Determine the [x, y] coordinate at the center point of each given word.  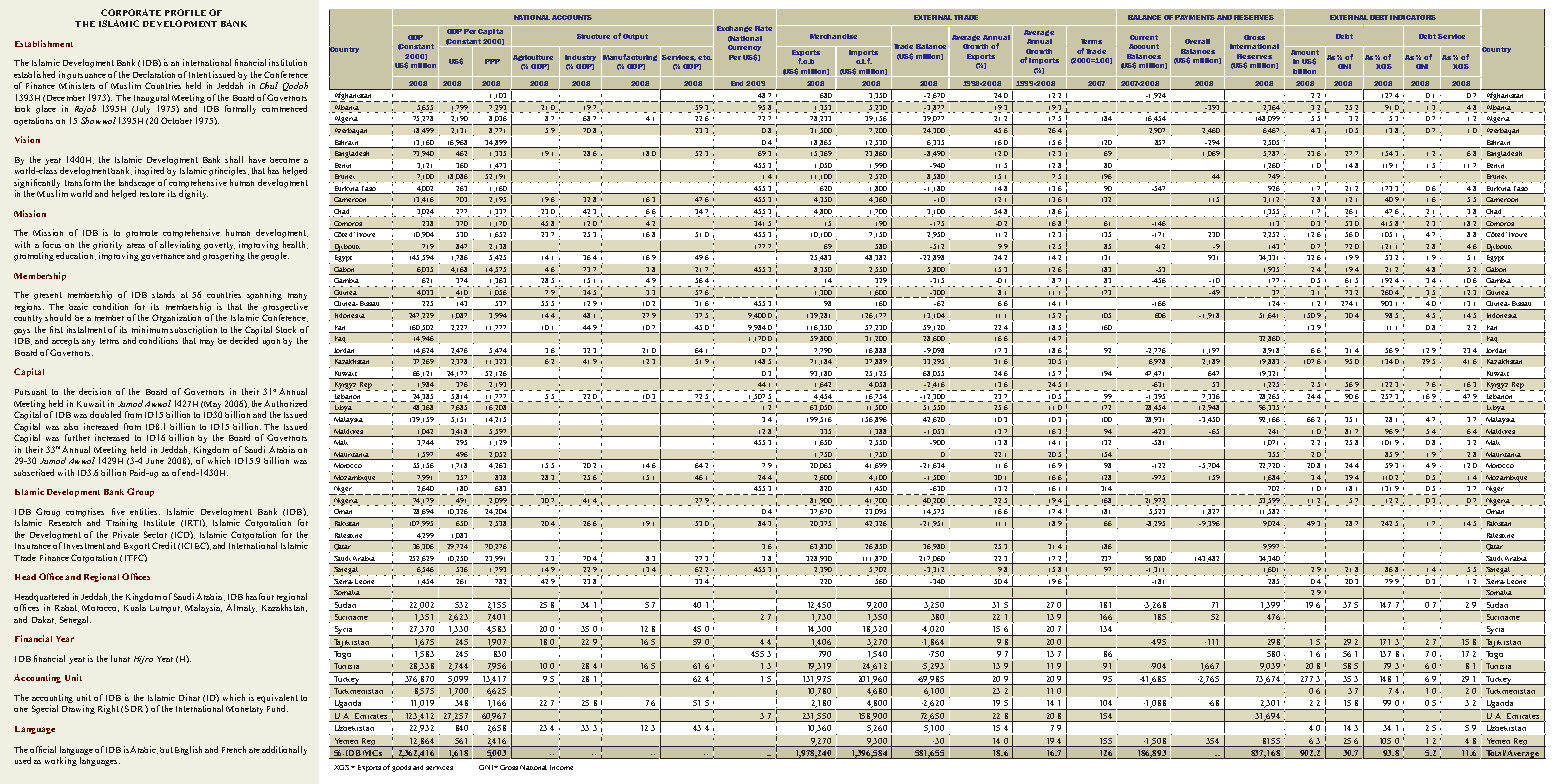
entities [145, 511]
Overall [1197, 41]
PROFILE [185, 12]
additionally [284, 750]
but [166, 750]
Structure [593, 36]
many [297, 296]
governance [163, 257]
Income [561, 767]
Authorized [285, 403]
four [266, 596]
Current [1144, 37]
